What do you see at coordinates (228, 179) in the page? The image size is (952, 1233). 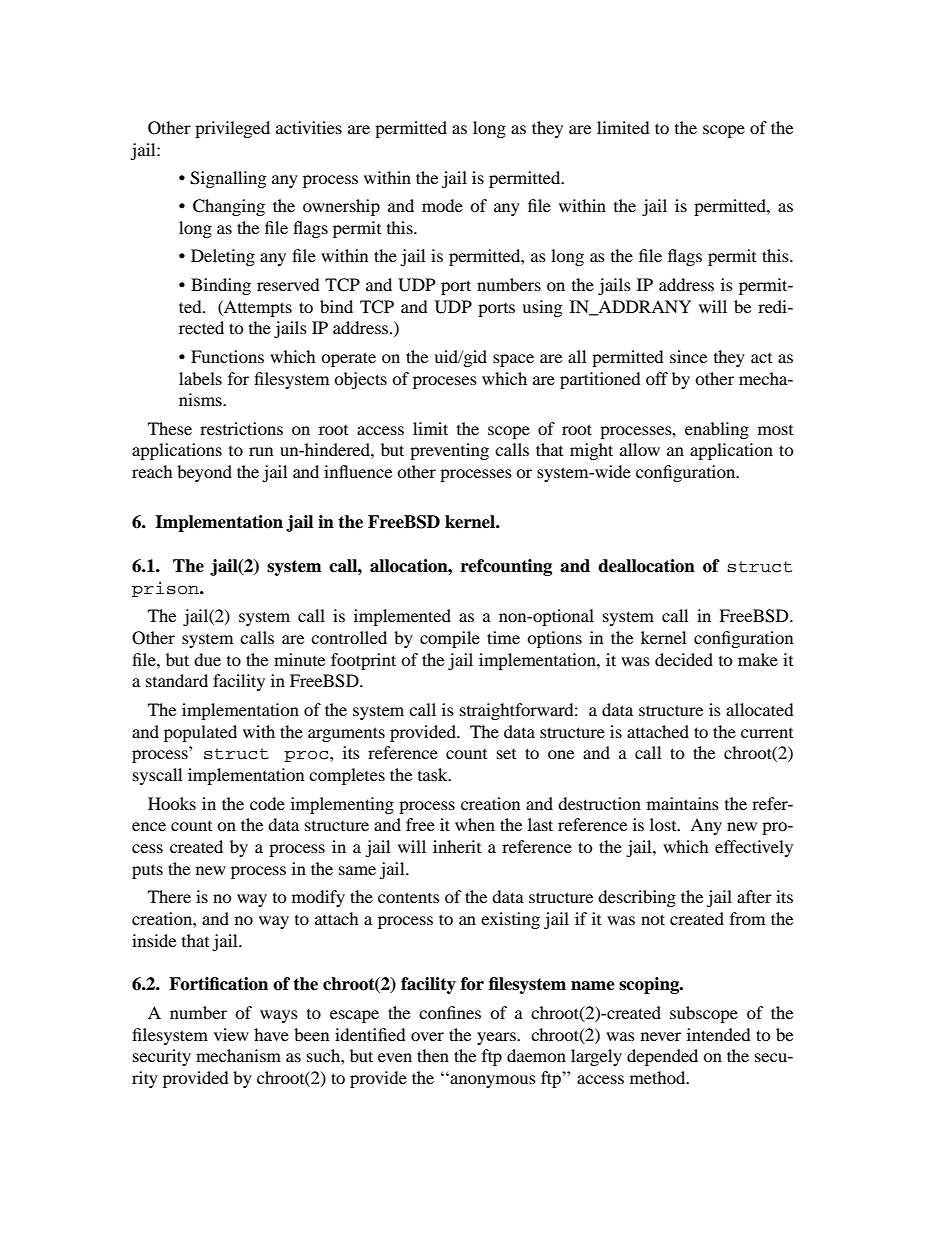 I see `Signalling` at bounding box center [228, 179].
